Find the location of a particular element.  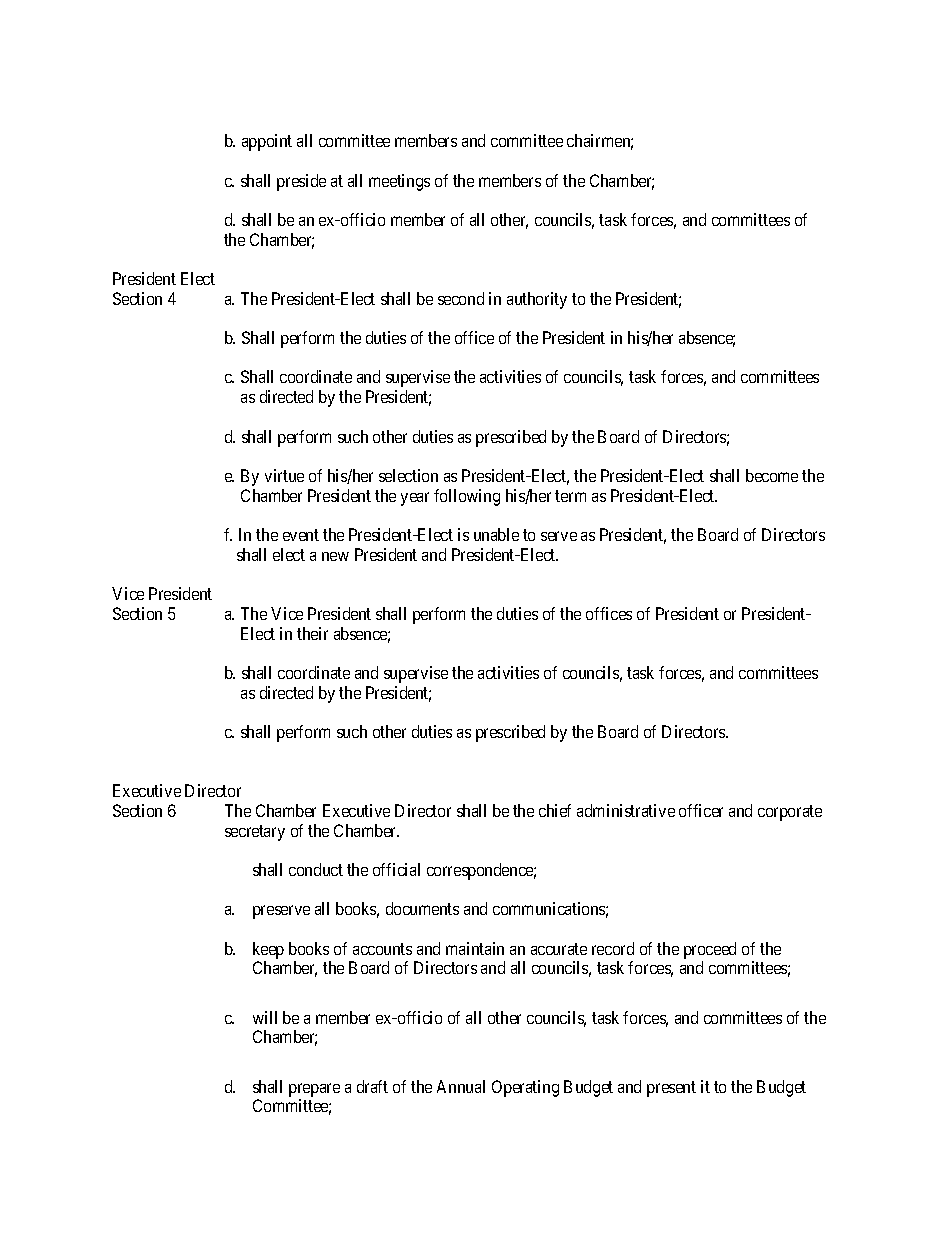

chief is located at coordinates (555, 810).
